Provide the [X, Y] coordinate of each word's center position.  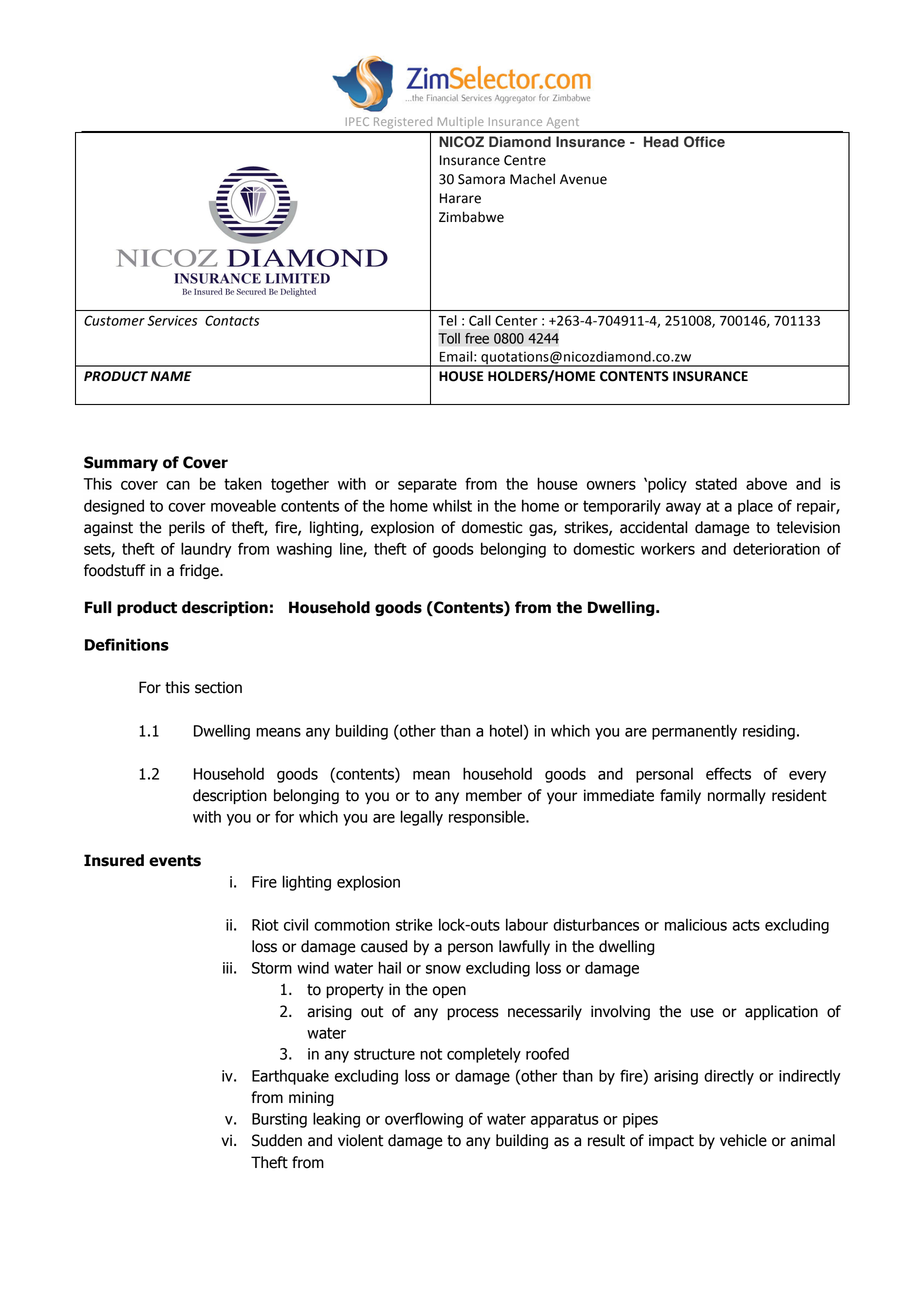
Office [704, 141]
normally [737, 796]
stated [716, 483]
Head [661, 141]
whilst [452, 505]
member [494, 795]
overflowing [424, 1120]
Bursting [279, 1120]
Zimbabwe [471, 217]
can [178, 485]
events [175, 861]
